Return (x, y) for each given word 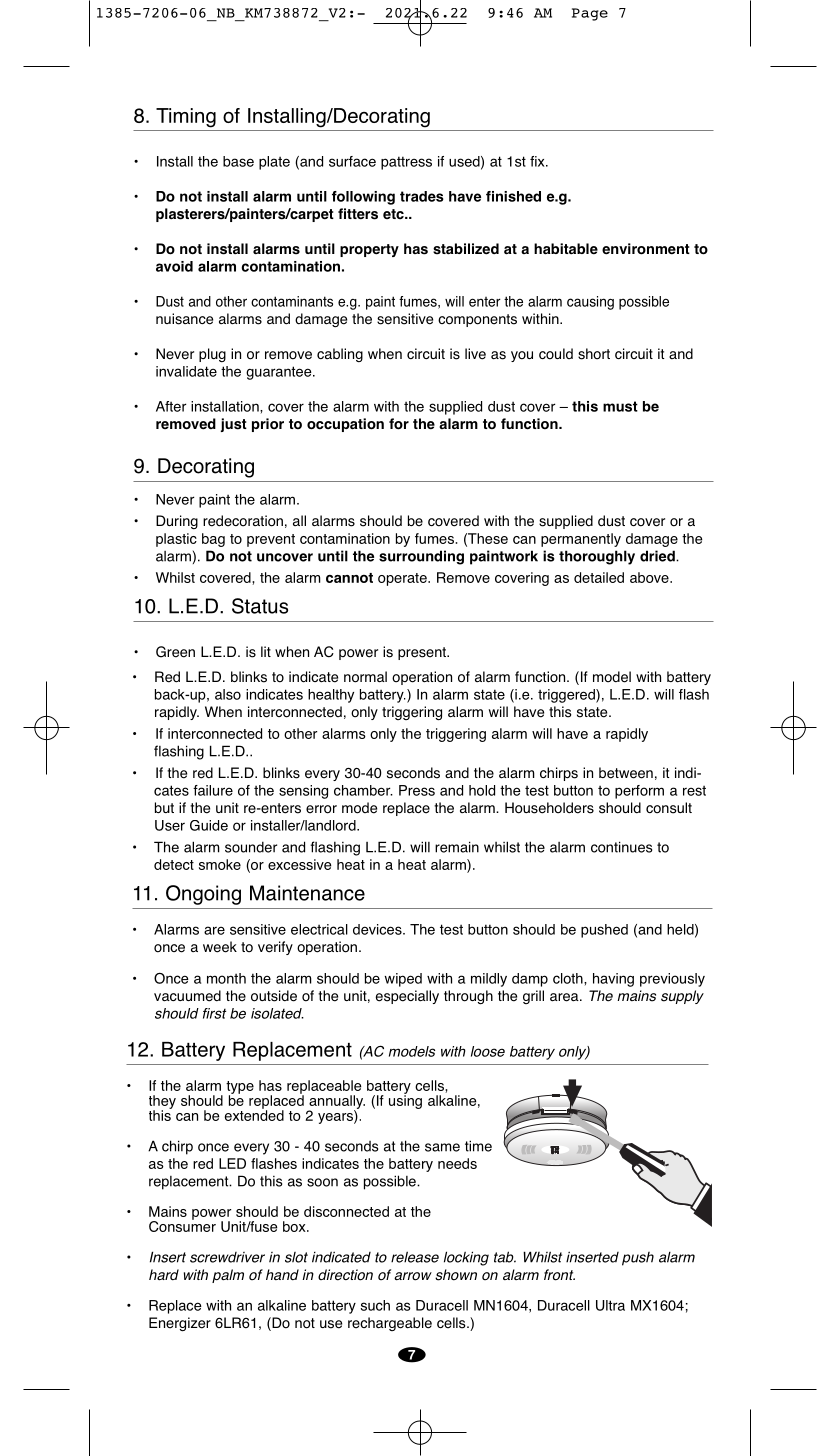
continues (621, 847)
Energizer (180, 1324)
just (234, 425)
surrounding (421, 557)
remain (457, 847)
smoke (220, 864)
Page (590, 14)
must (620, 406)
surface (352, 161)
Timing (186, 118)
